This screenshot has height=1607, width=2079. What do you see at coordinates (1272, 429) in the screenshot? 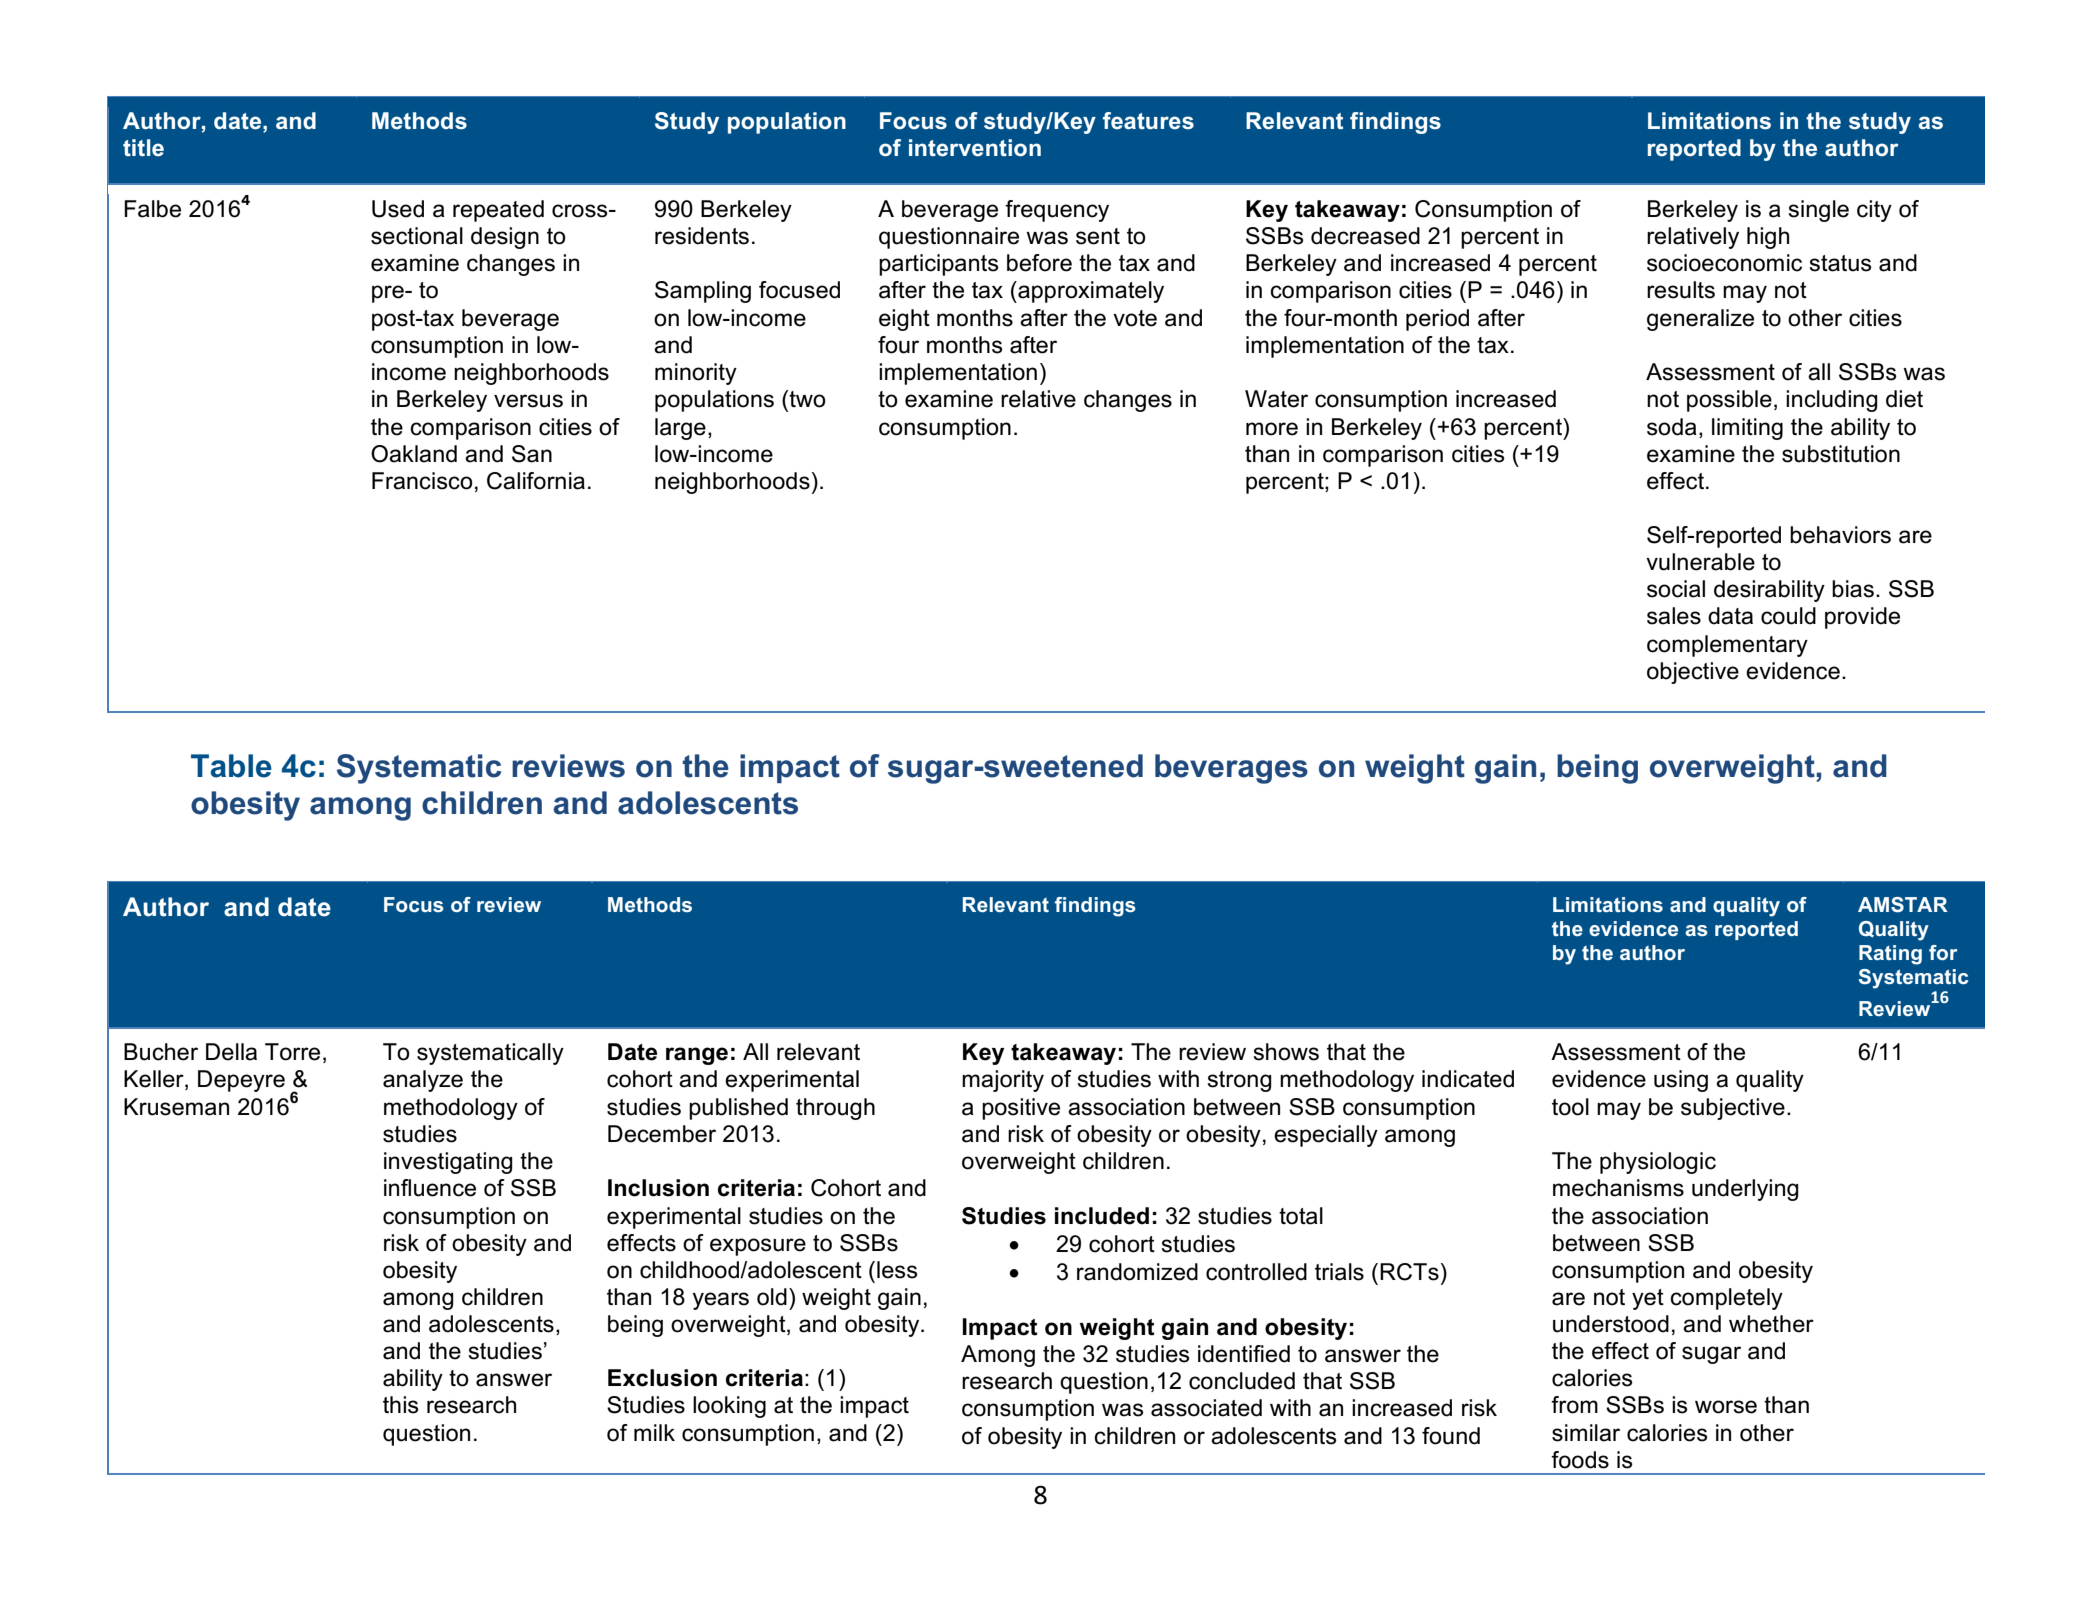
I see `more` at bounding box center [1272, 429].
